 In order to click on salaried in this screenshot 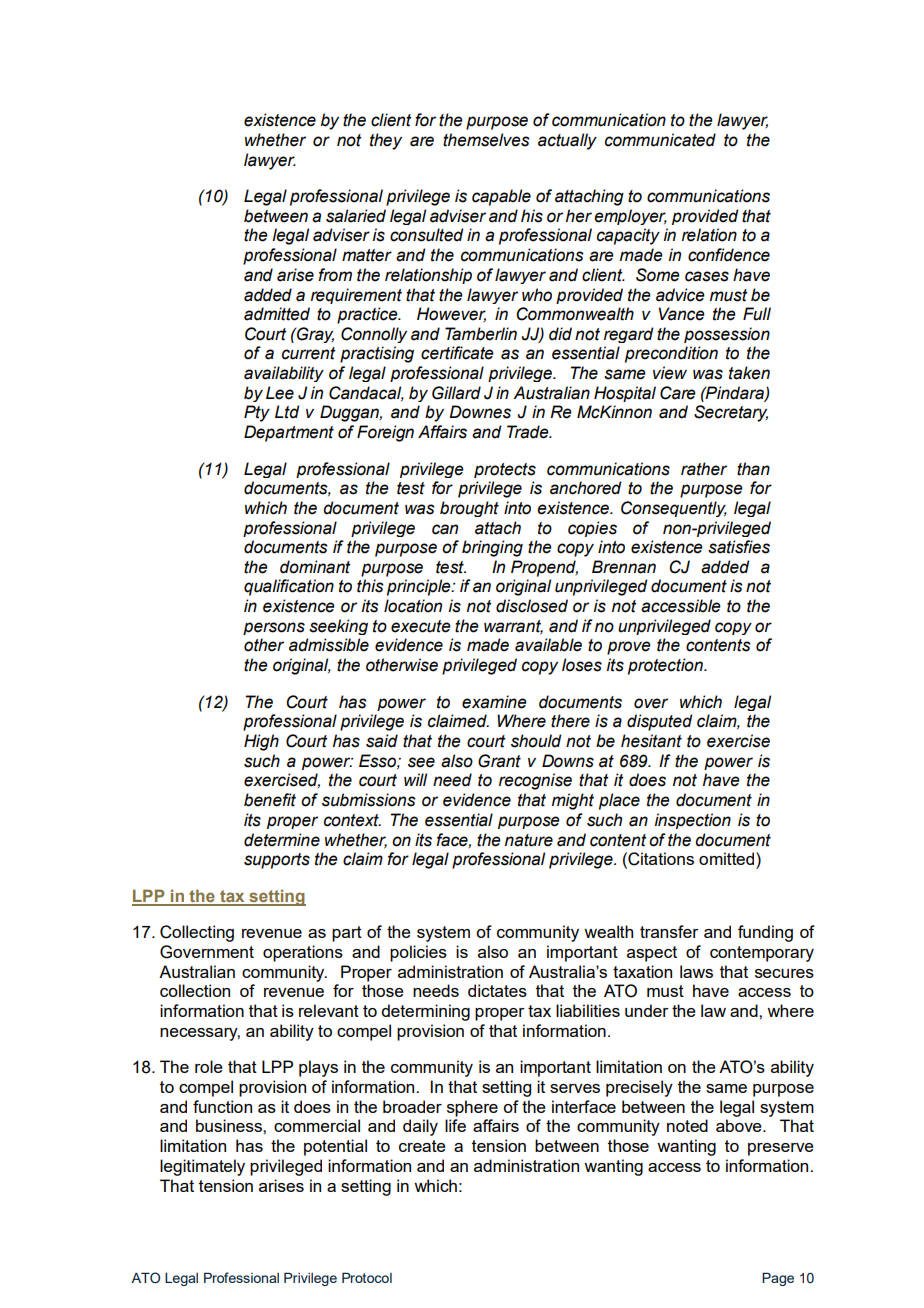, I will do `click(356, 216)`.
